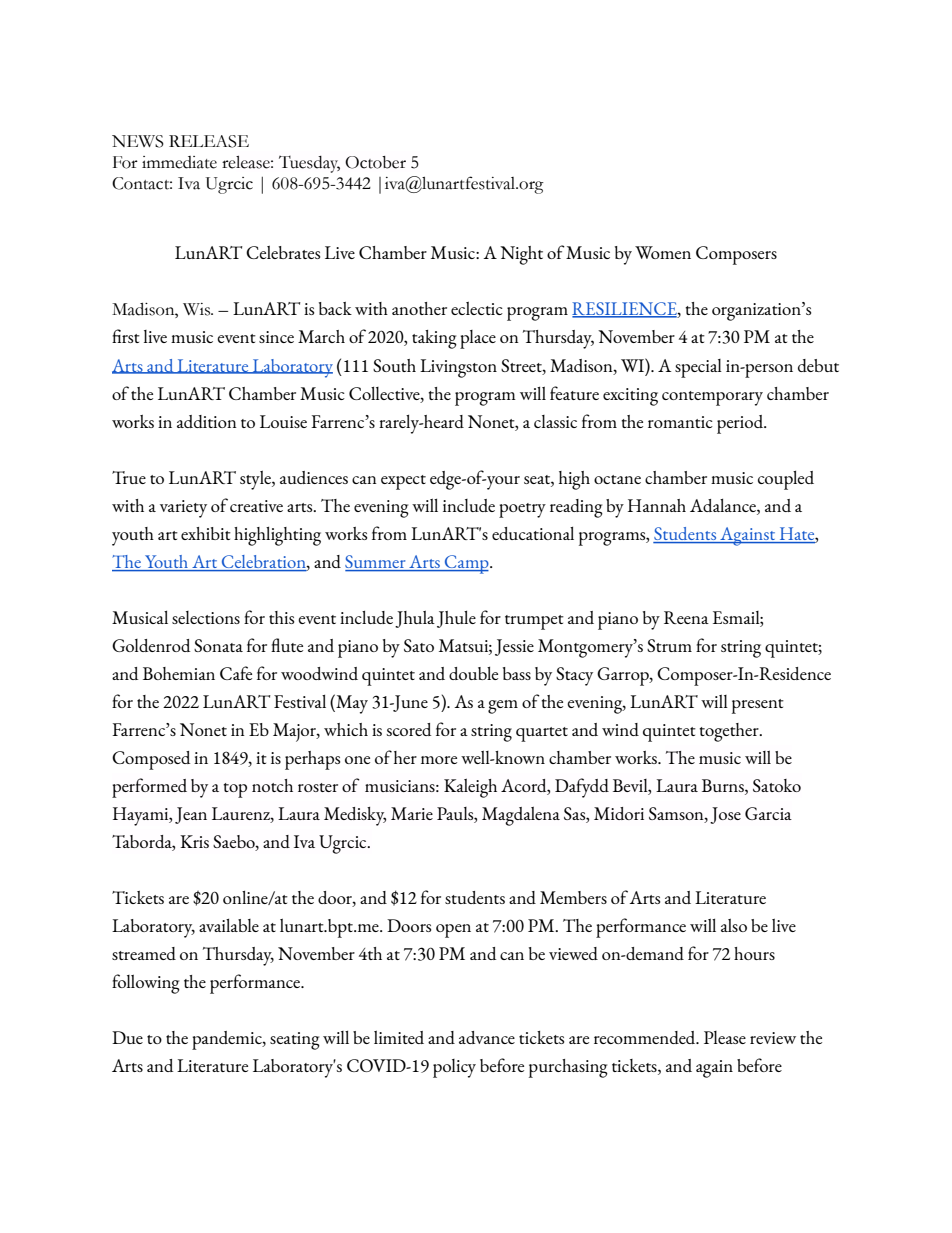 The width and height of the image is (952, 1233). What do you see at coordinates (698, 368) in the image?
I see `special` at bounding box center [698, 368].
